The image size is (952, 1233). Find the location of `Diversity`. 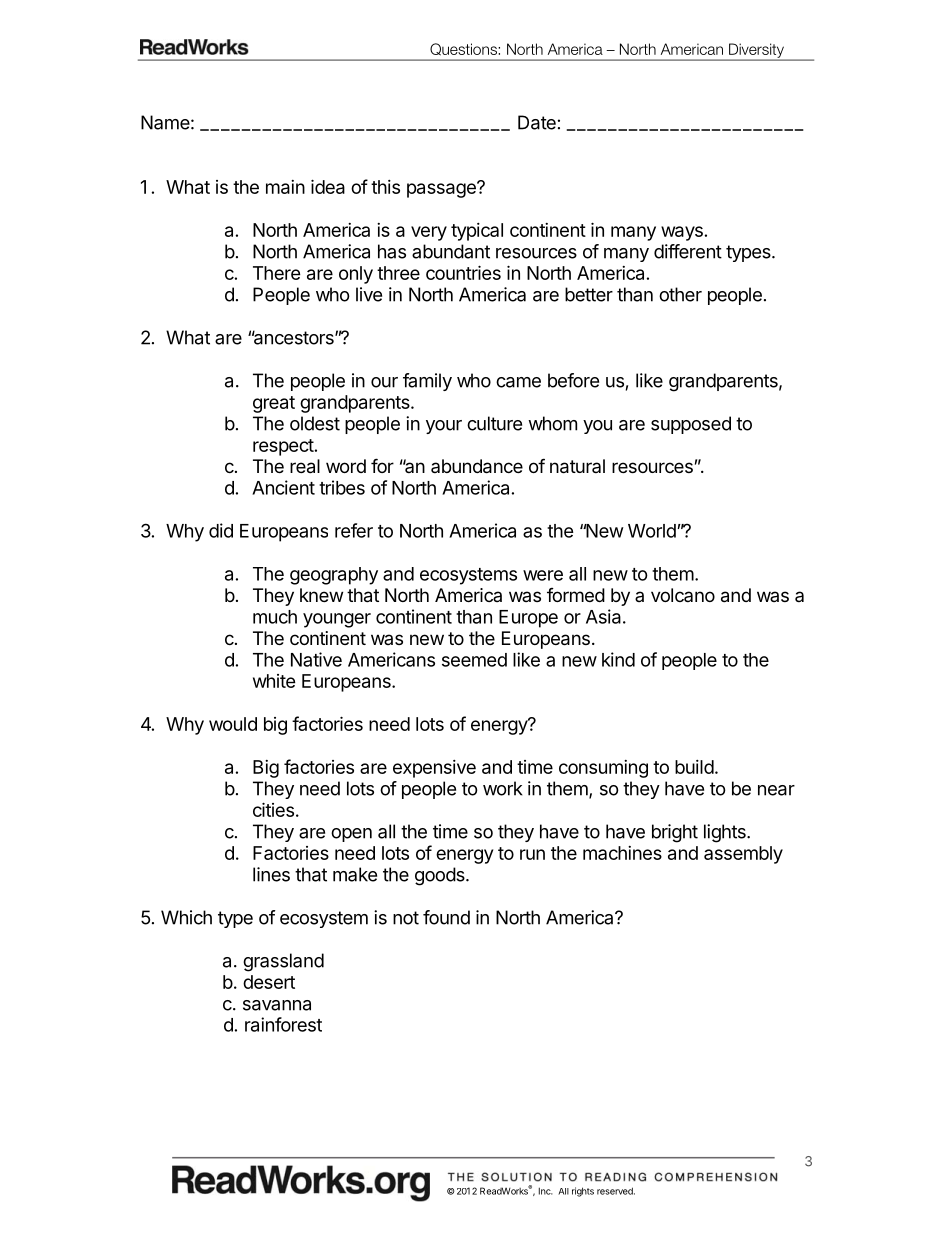

Diversity is located at coordinates (756, 51).
